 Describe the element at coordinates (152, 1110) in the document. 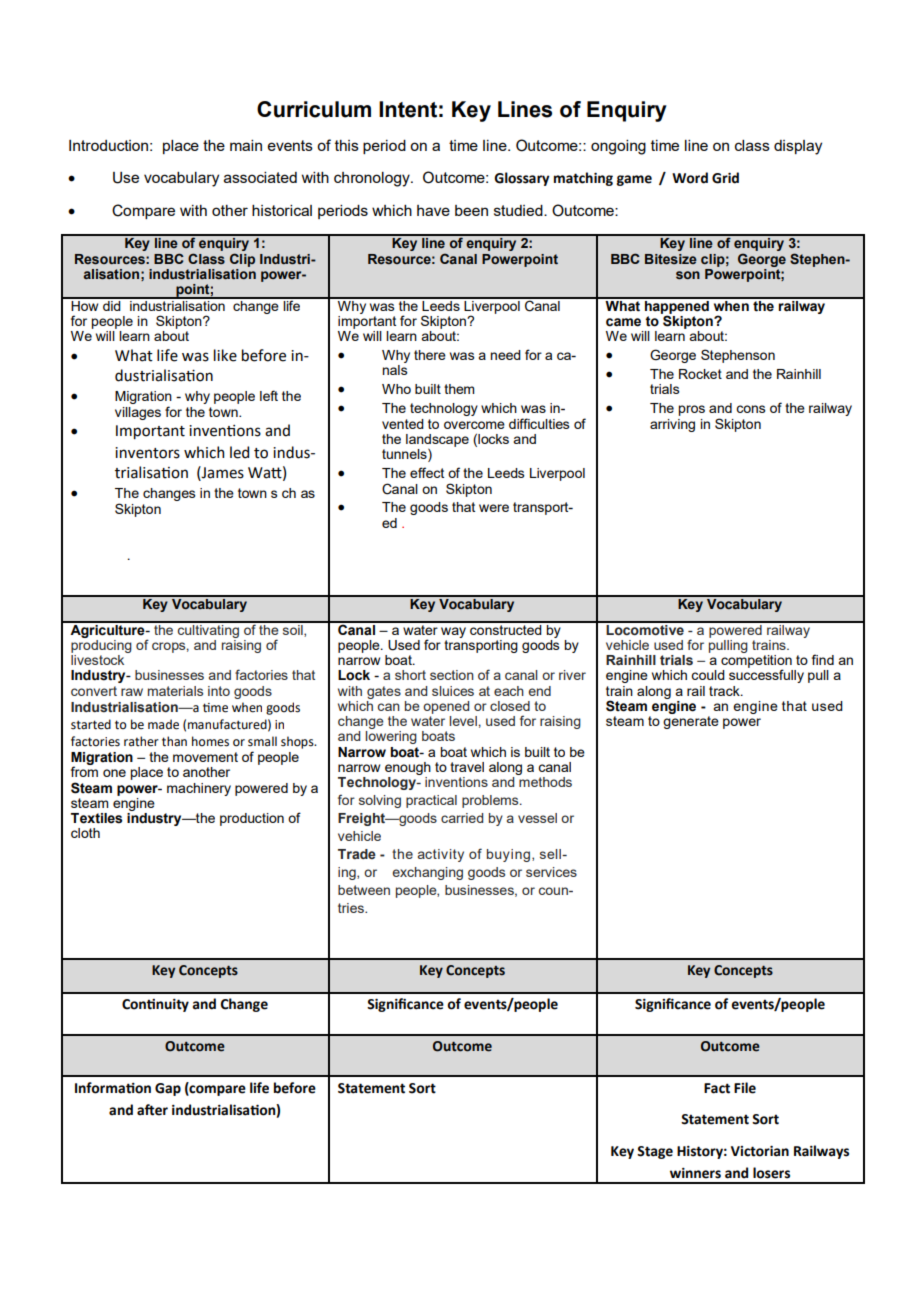

I see `after` at that location.
